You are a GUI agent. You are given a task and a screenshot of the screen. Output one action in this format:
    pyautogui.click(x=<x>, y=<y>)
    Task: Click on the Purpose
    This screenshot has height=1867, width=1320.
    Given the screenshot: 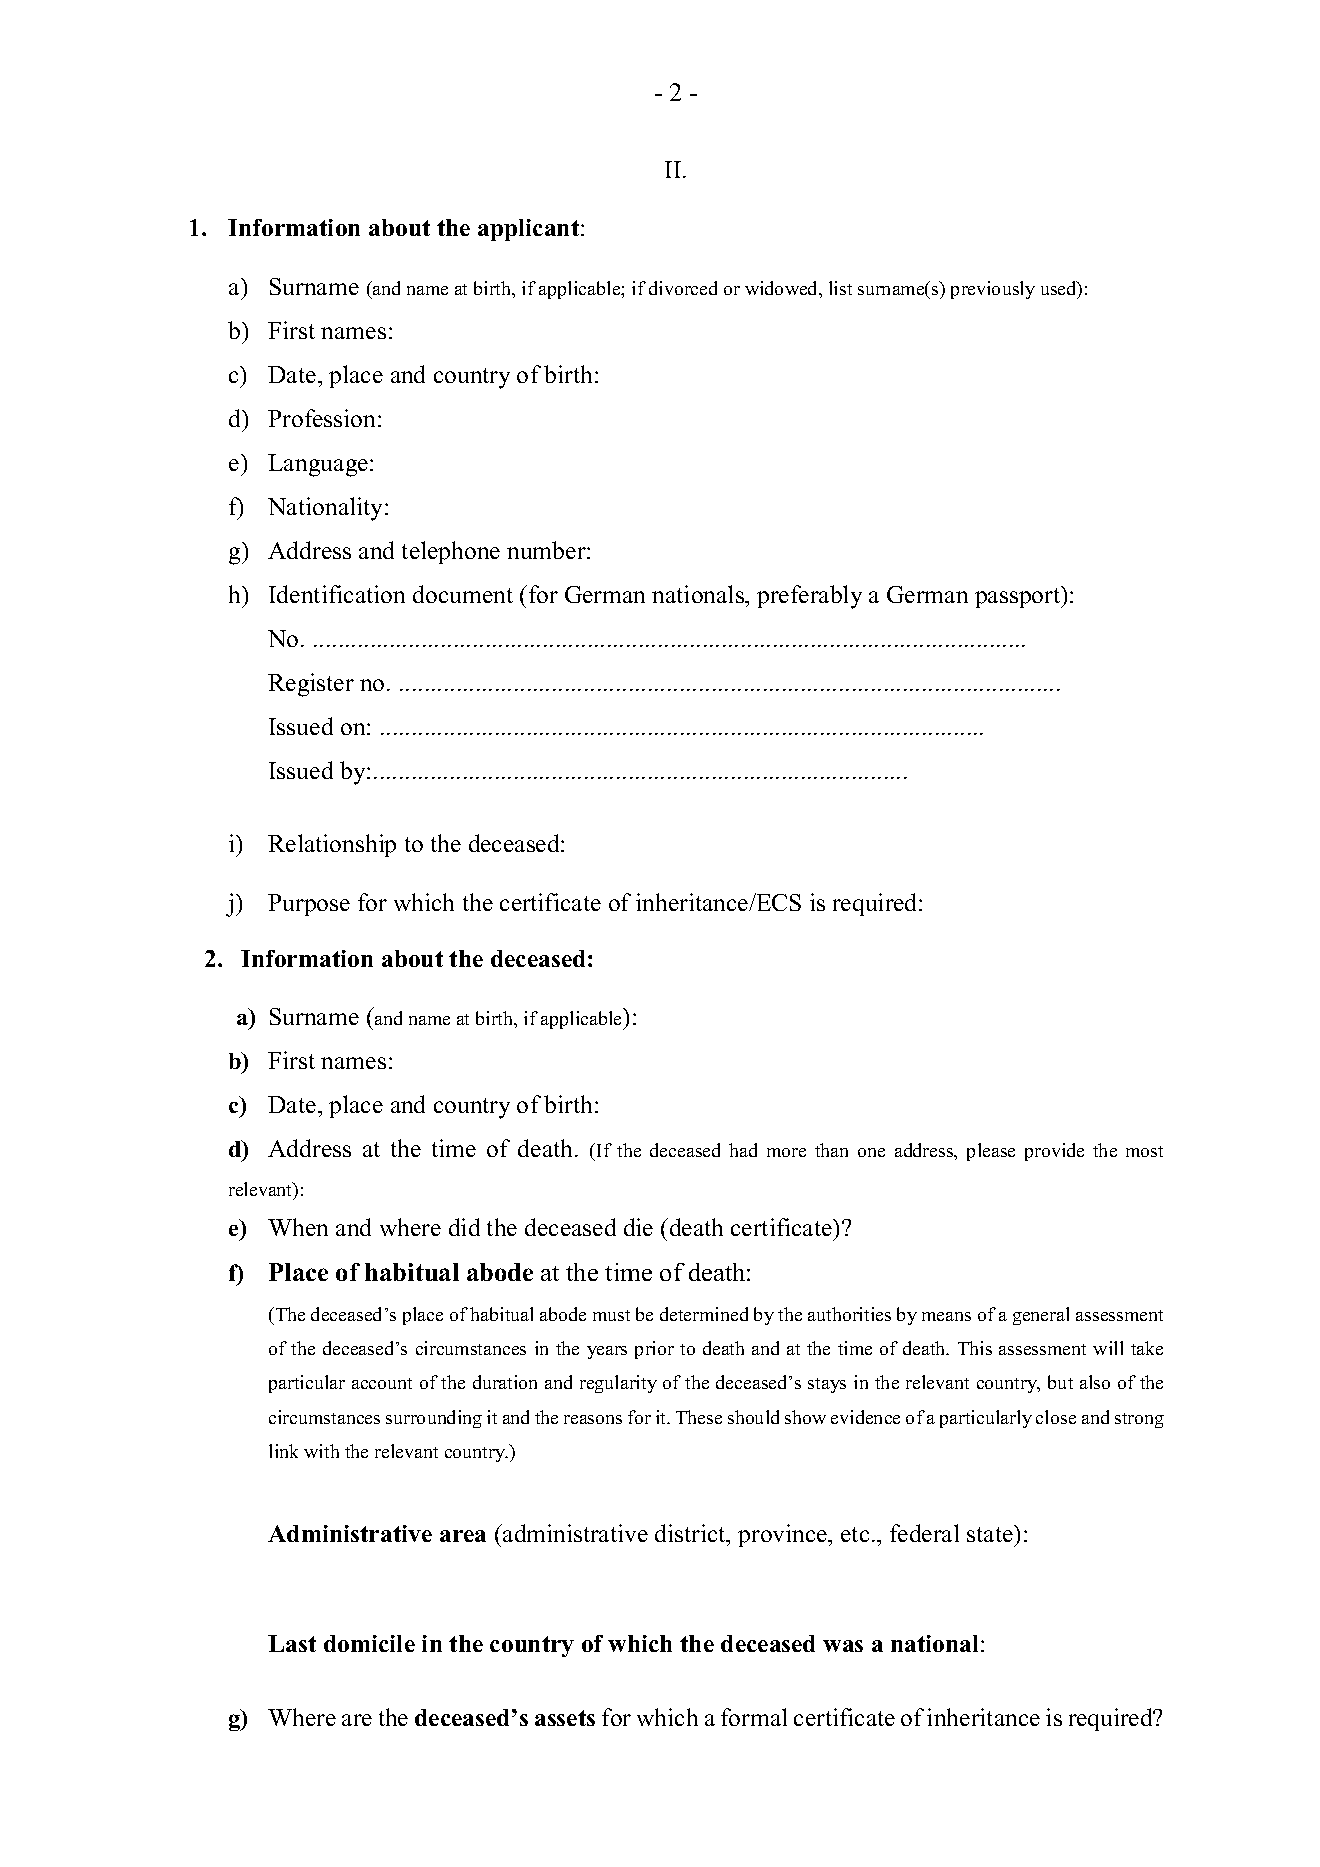 What is the action you would take?
    pyautogui.click(x=309, y=905)
